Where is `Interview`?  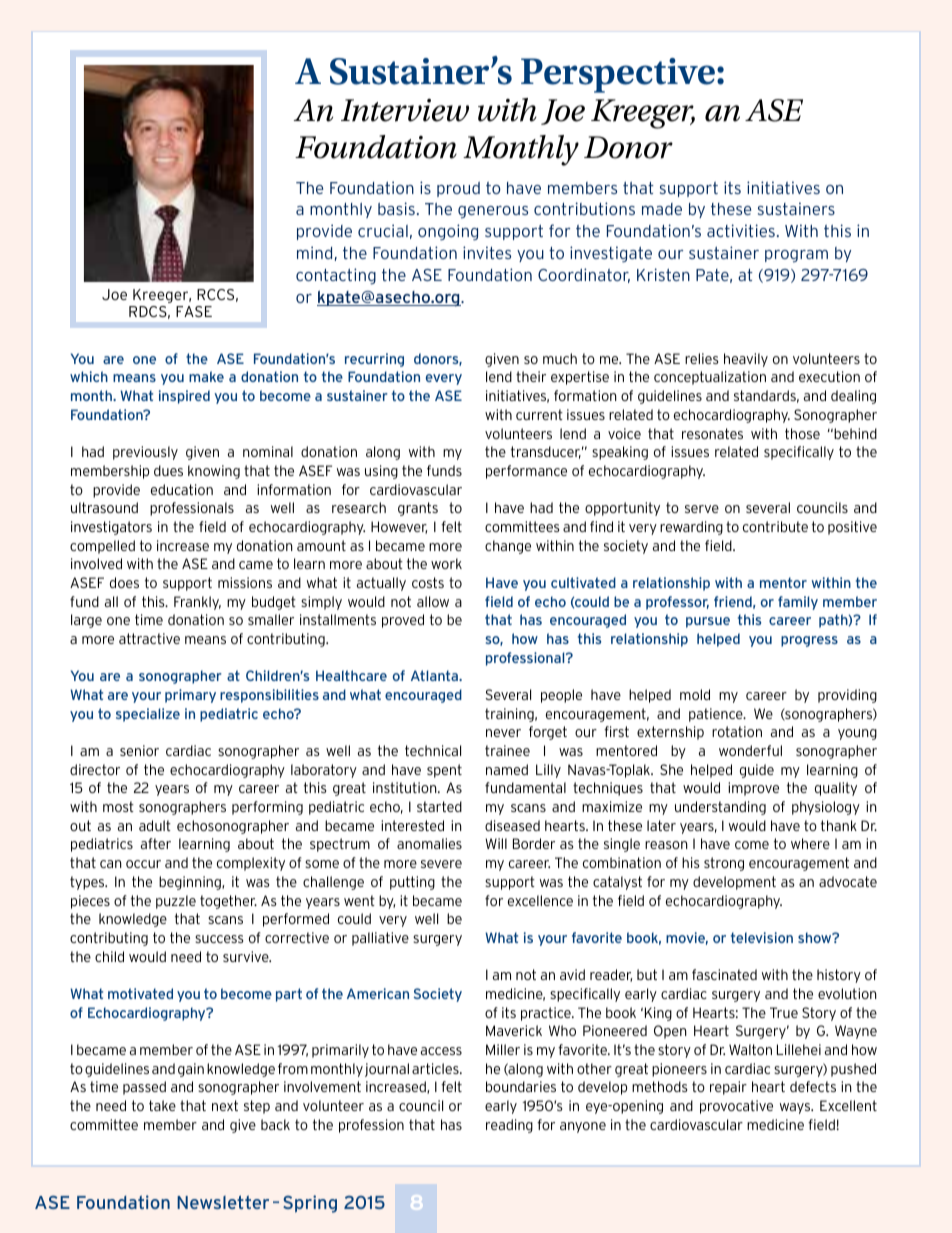 Interview is located at coordinates (405, 110).
